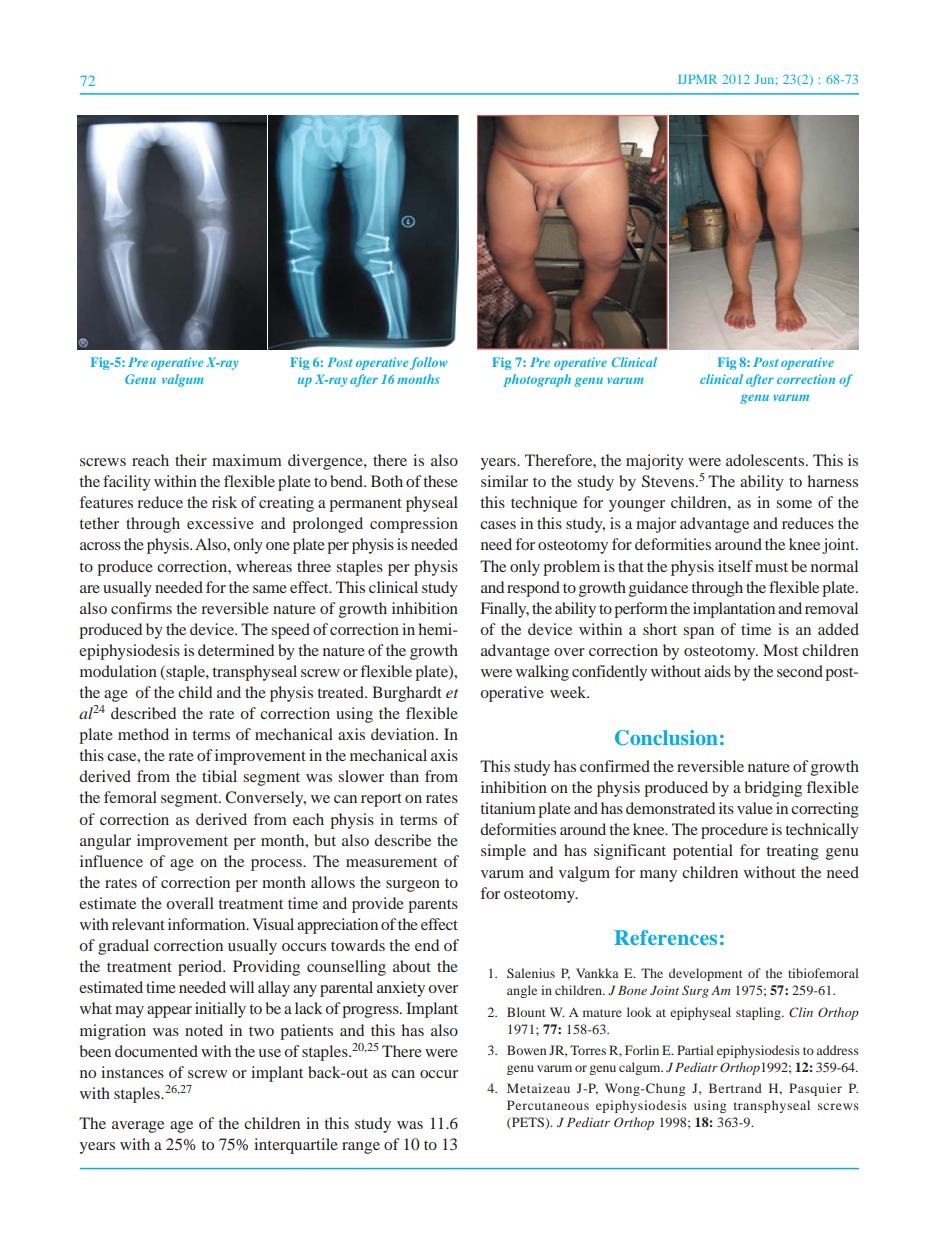  What do you see at coordinates (138, 1127) in the image?
I see `average` at bounding box center [138, 1127].
